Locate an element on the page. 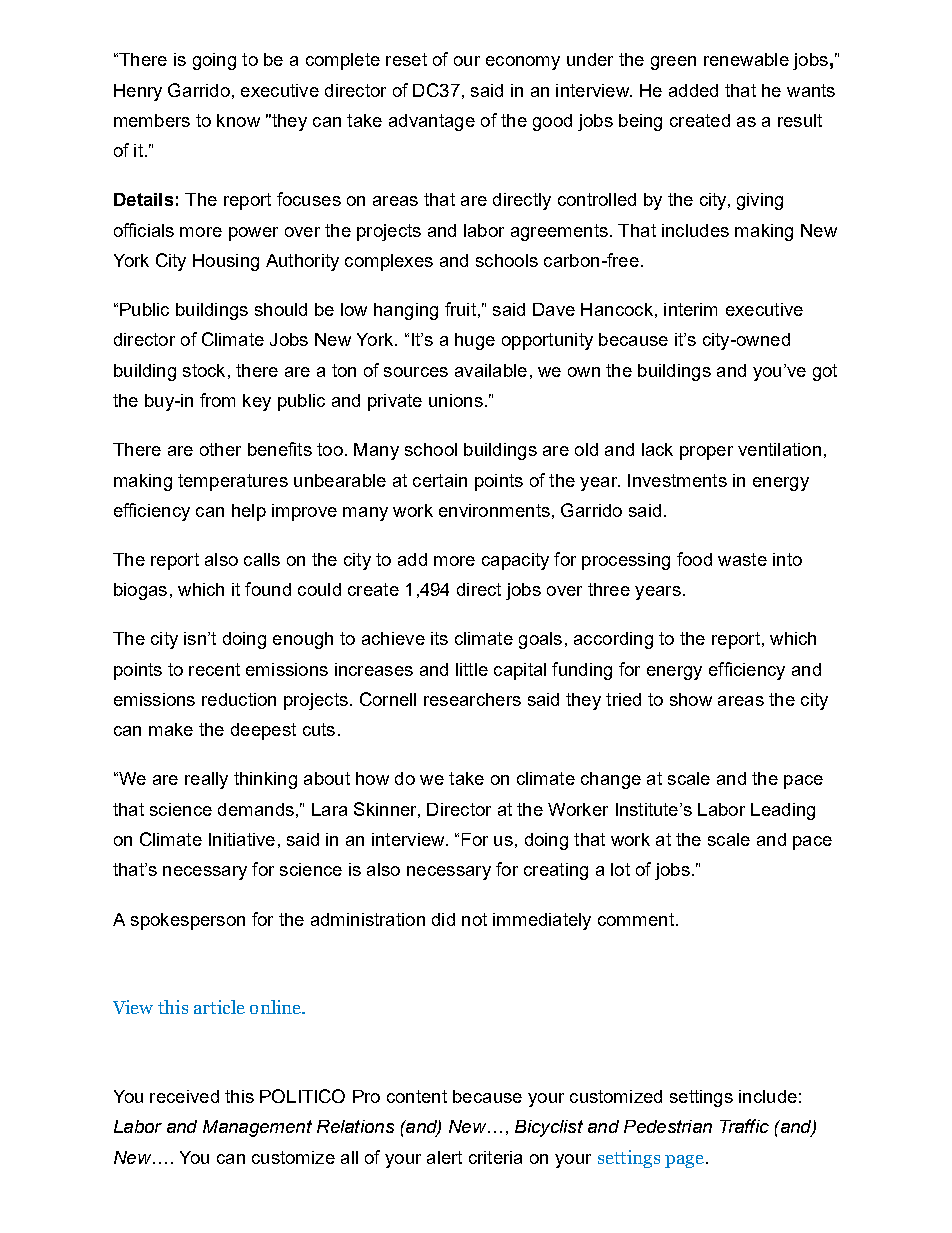 Image resolution: width=952 pixels, height=1233 pixels. interim is located at coordinates (690, 309).
